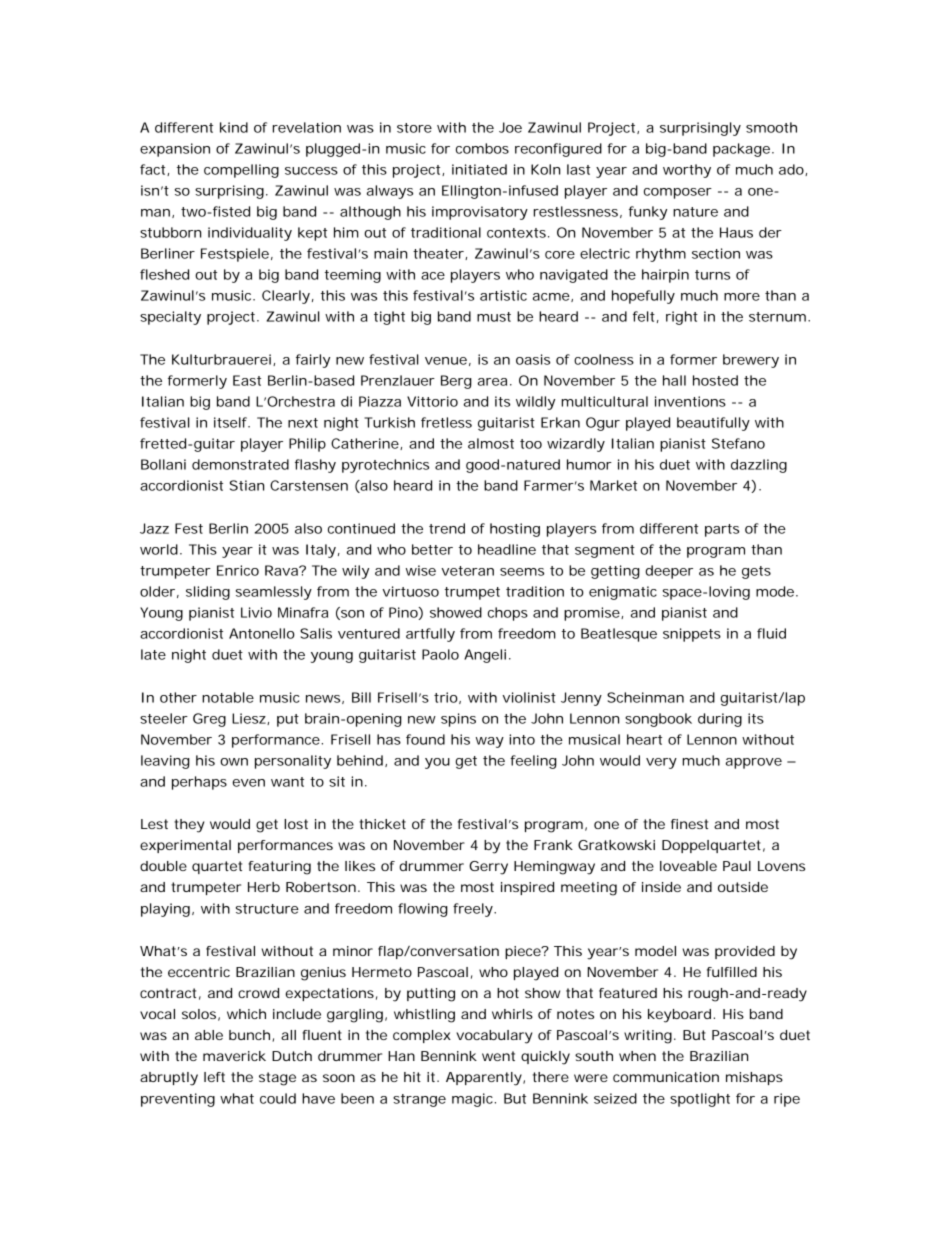  Describe the element at coordinates (241, 171) in the screenshot. I see `compelling` at that location.
